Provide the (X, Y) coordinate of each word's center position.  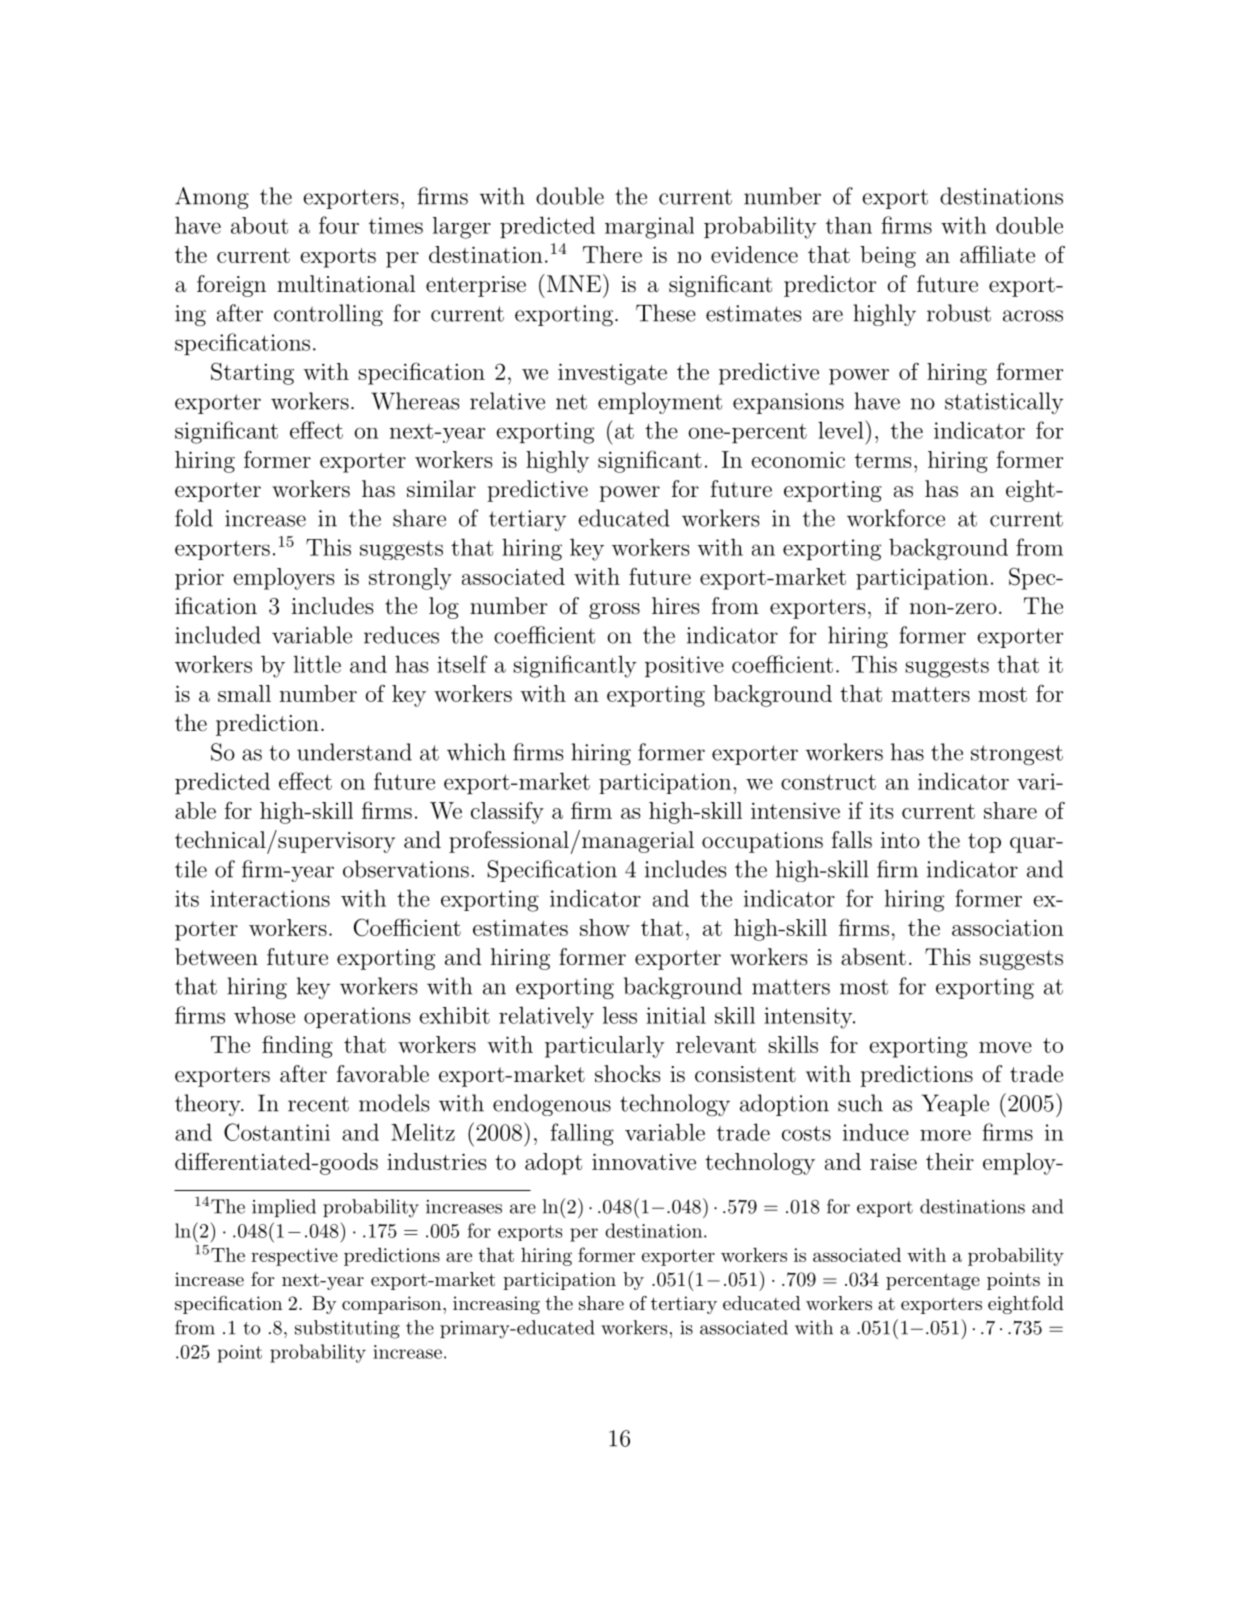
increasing (496, 1305)
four (339, 225)
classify (507, 812)
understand (354, 752)
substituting (347, 1329)
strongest (1017, 755)
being (888, 257)
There (612, 254)
